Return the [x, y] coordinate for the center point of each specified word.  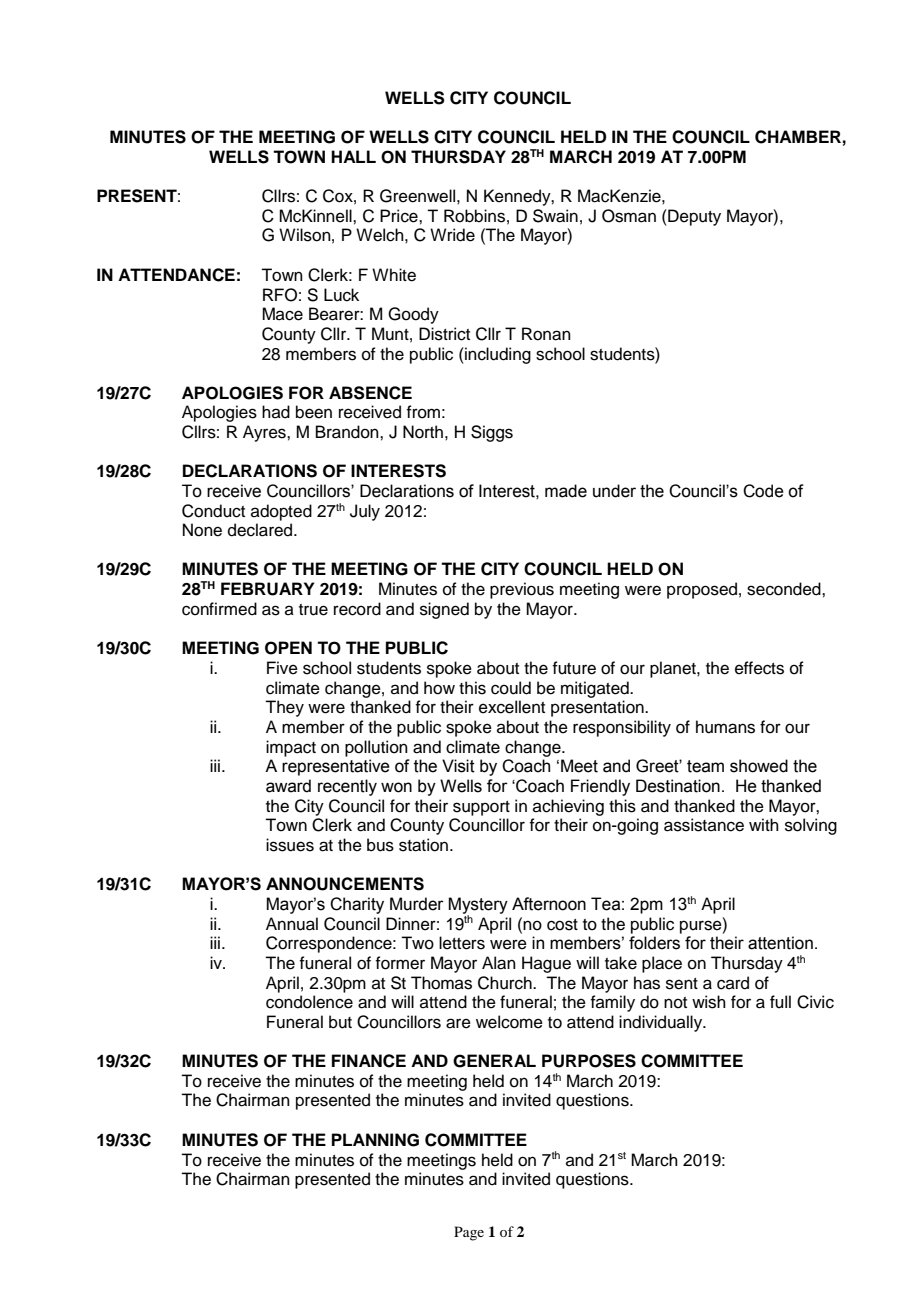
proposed [702, 590]
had [276, 412]
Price [400, 216]
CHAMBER [798, 137]
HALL [353, 156]
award [288, 786]
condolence [309, 1002]
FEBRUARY [268, 589]
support [481, 808]
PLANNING [375, 1140]
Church [506, 983]
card [733, 983]
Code [763, 491]
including [497, 355]
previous [522, 590]
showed [759, 766]
